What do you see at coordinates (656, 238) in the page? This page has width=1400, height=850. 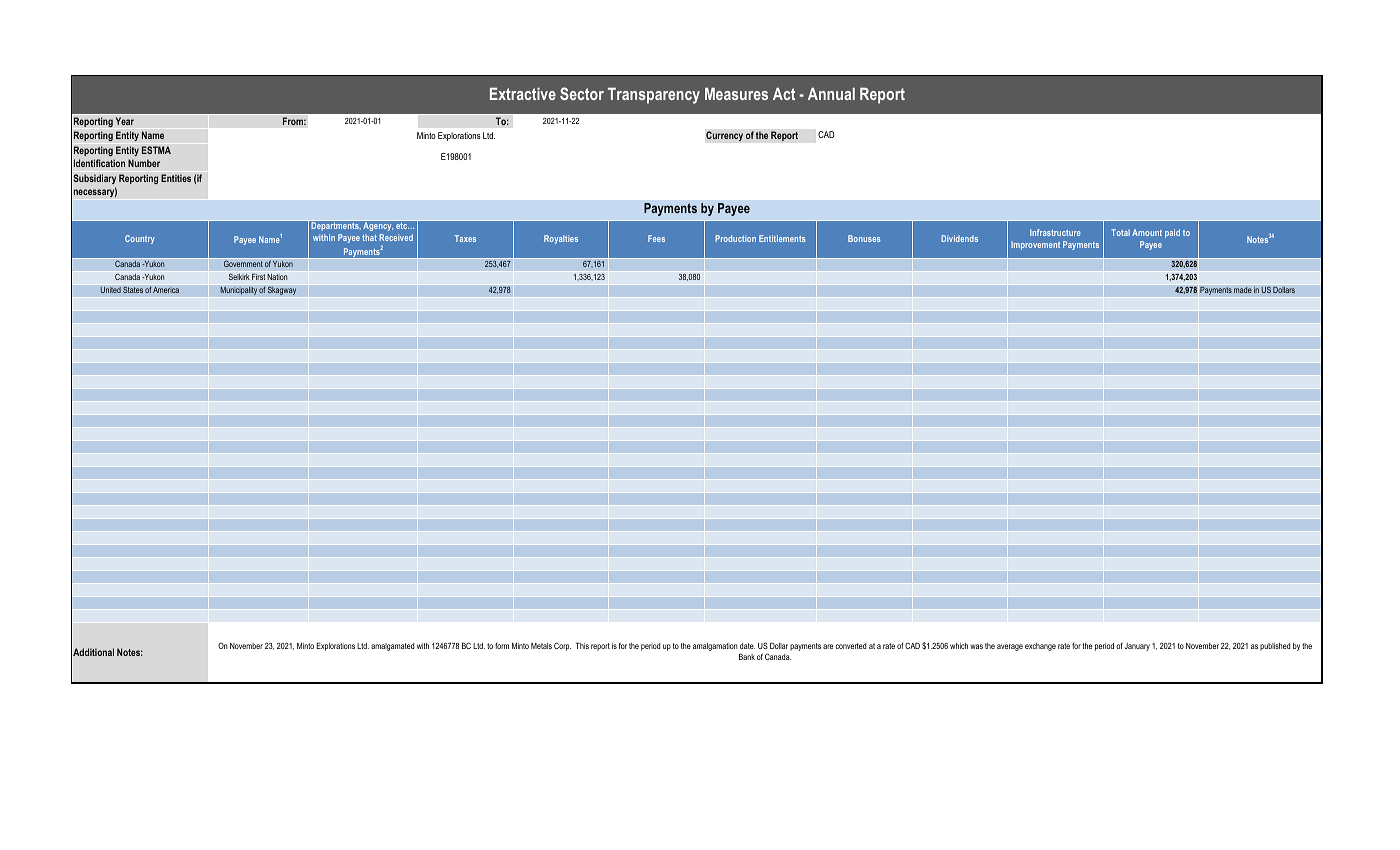 I see `Fees` at bounding box center [656, 238].
